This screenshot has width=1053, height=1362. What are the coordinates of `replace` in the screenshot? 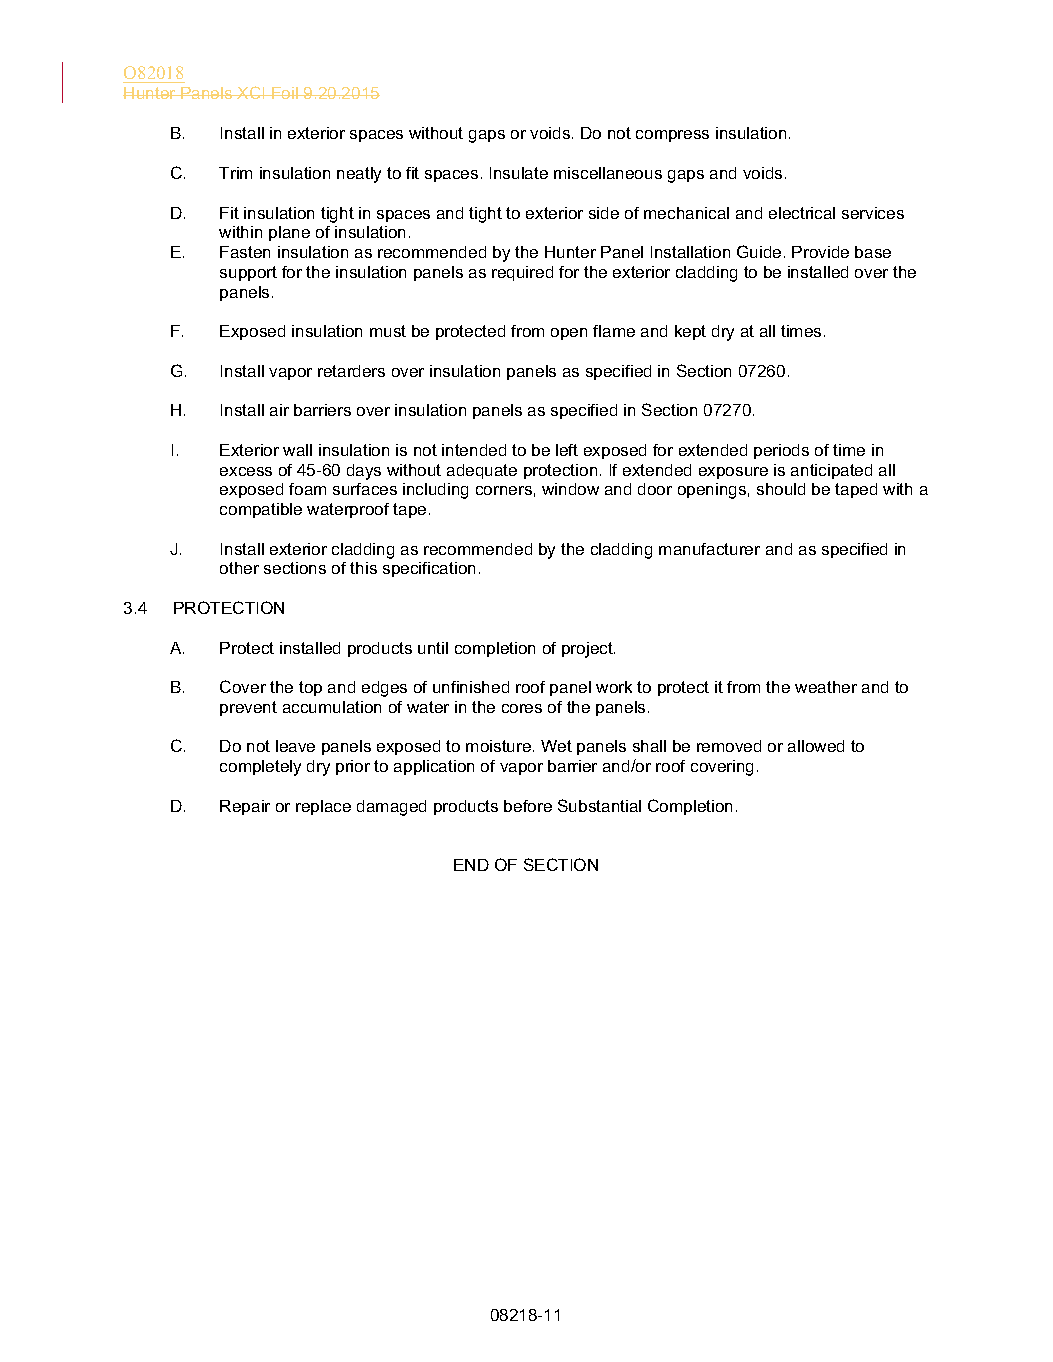 It's located at (323, 807).
